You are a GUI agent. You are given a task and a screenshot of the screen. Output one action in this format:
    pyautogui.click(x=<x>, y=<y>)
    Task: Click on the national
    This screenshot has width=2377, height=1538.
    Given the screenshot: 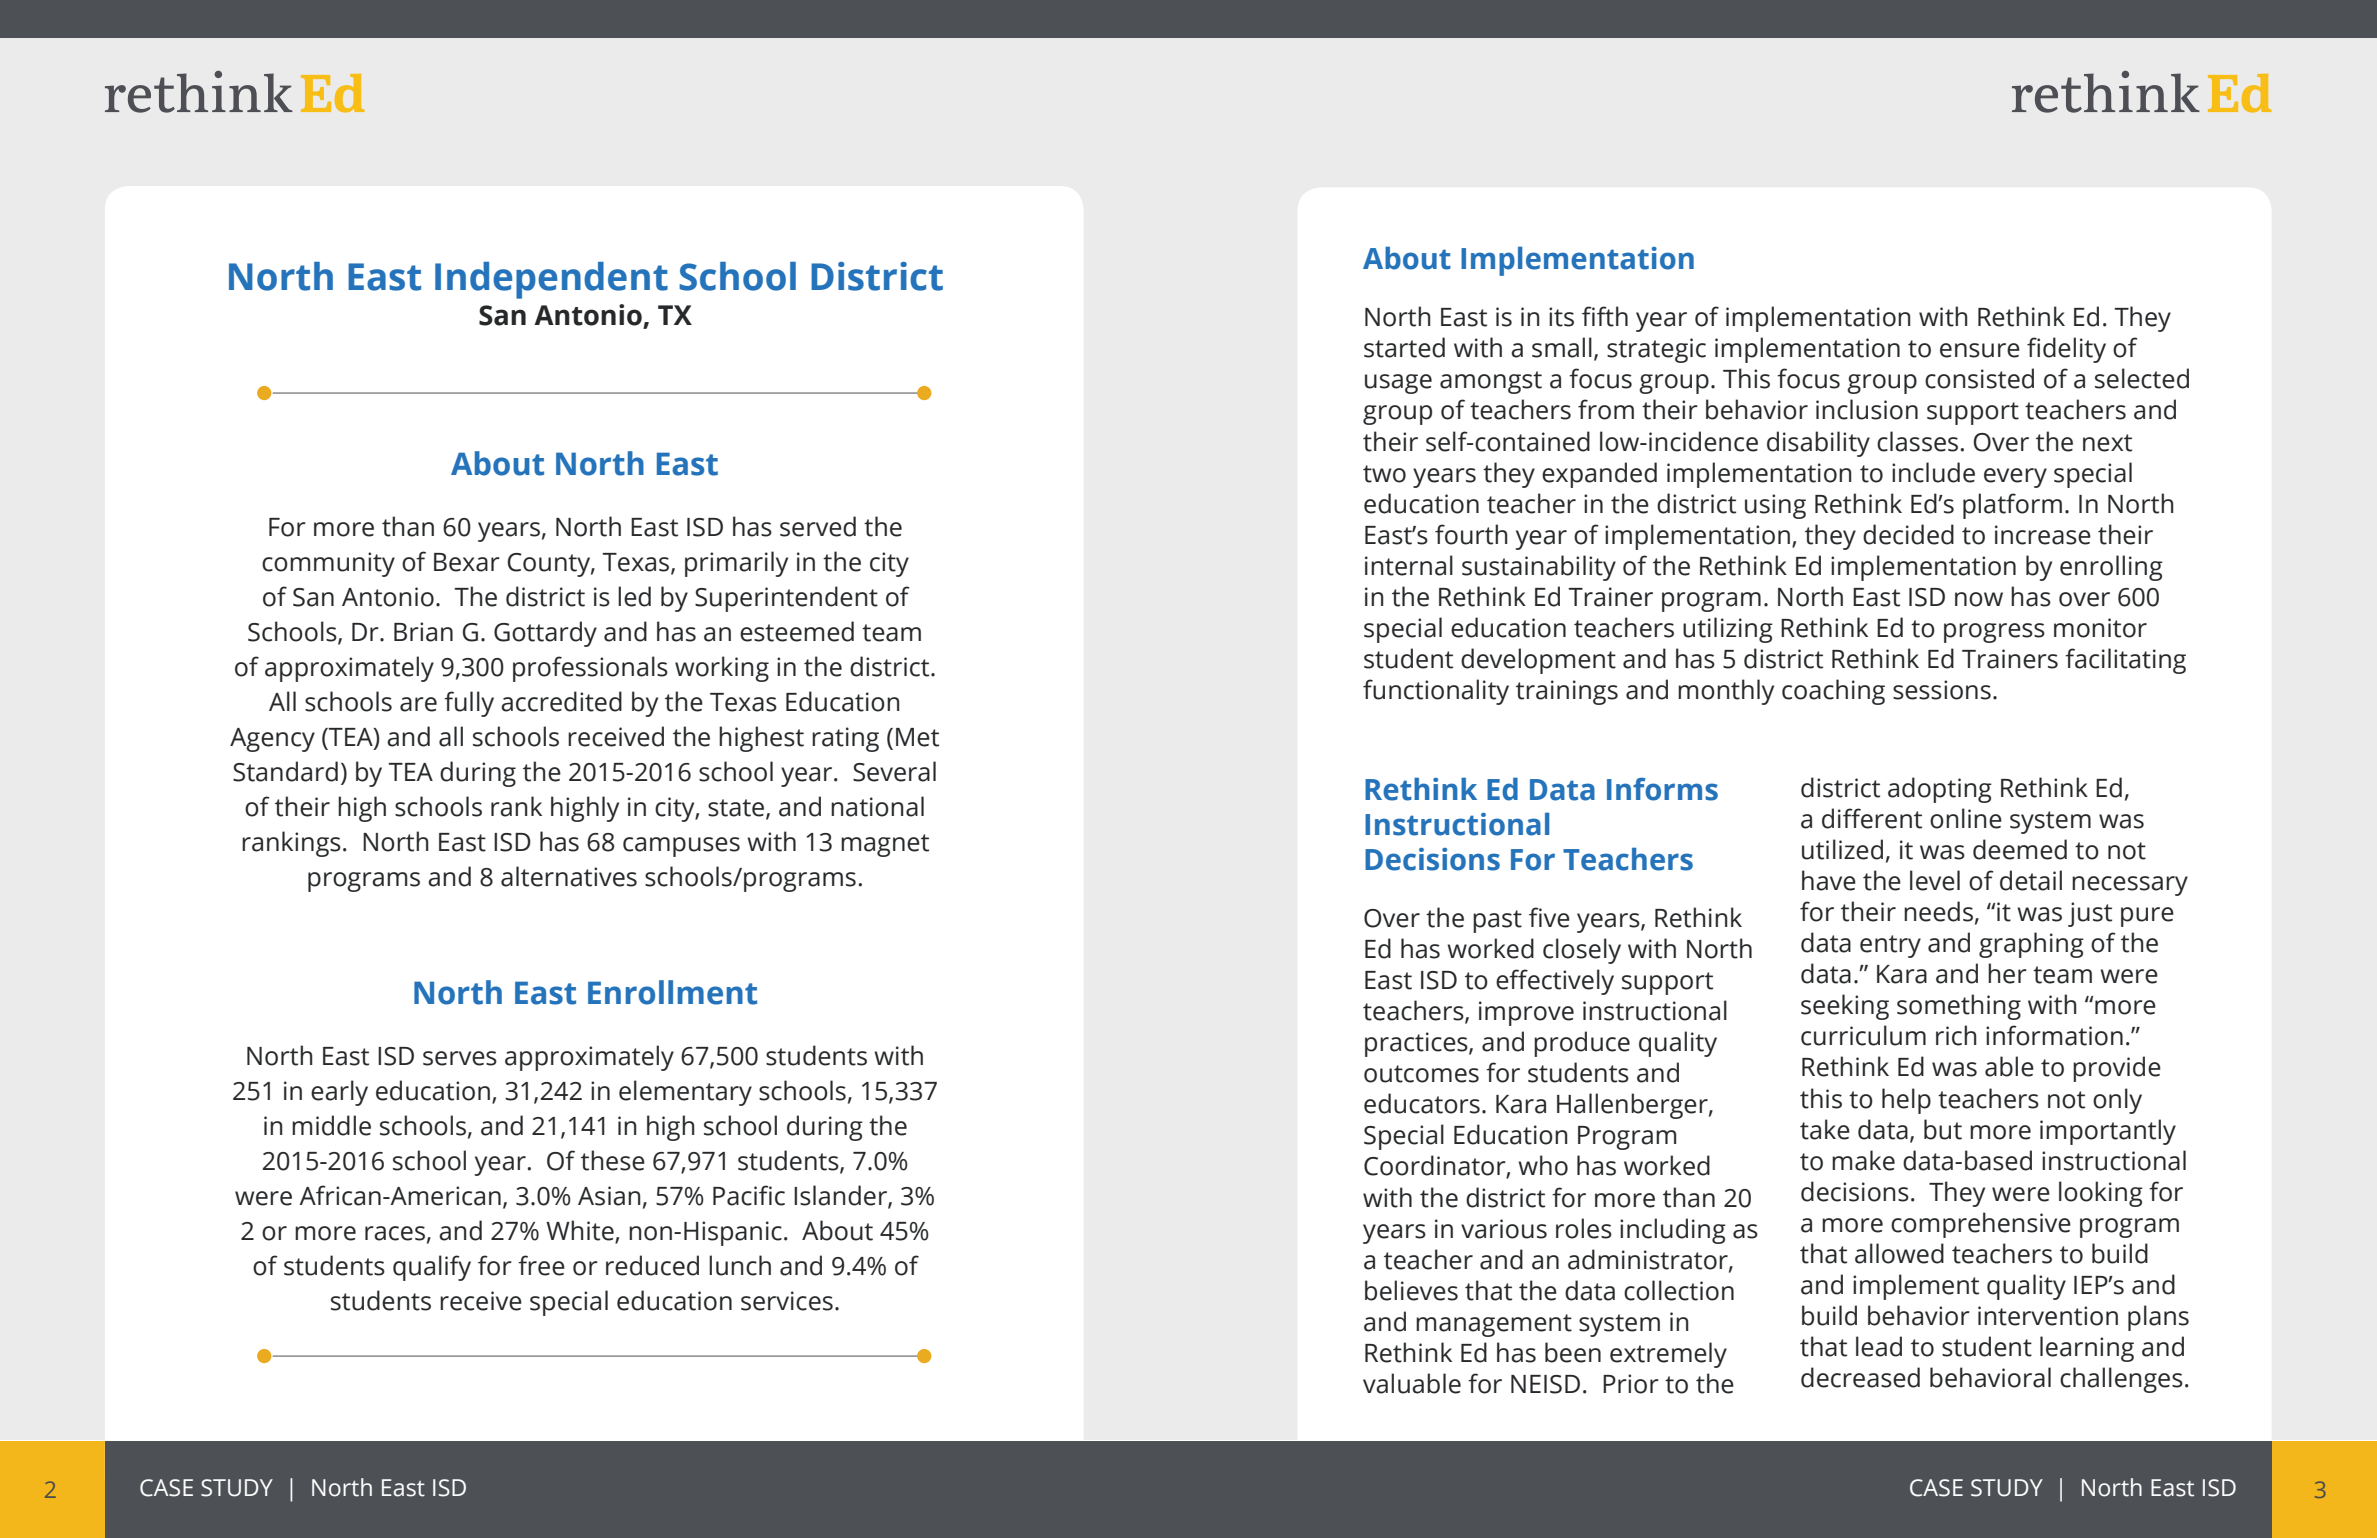 What is the action you would take?
    pyautogui.click(x=877, y=806)
